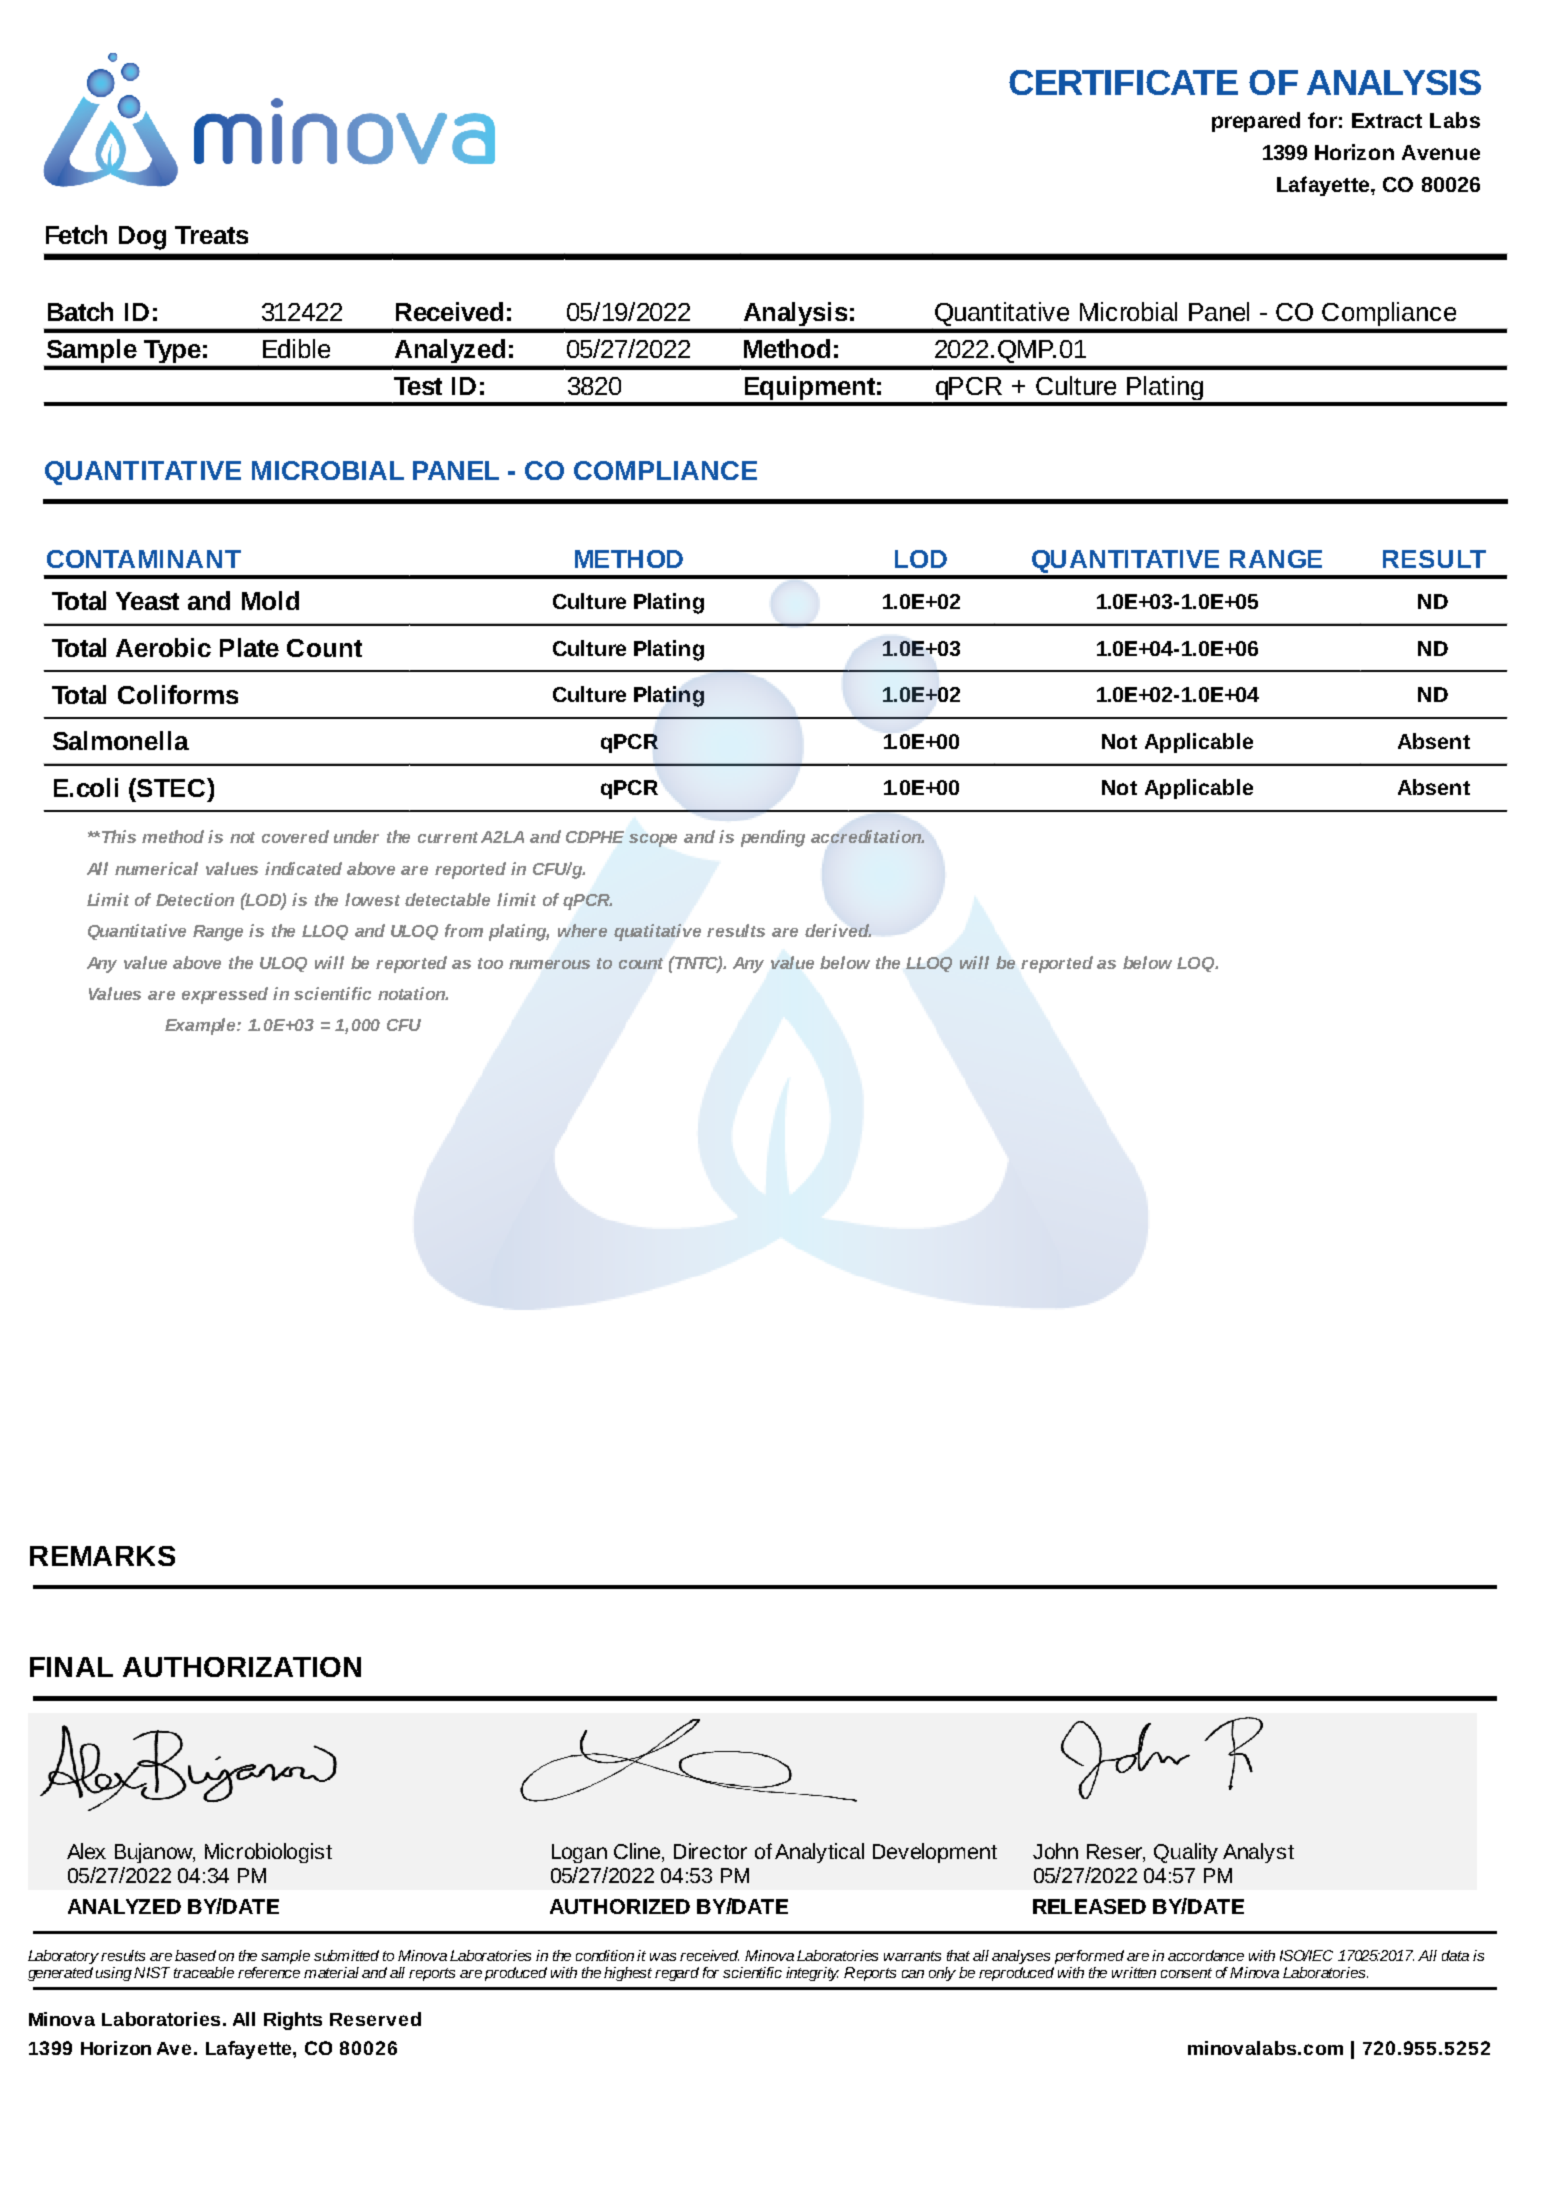 Image resolution: width=1548 pixels, height=2188 pixels. What do you see at coordinates (121, 740) in the document?
I see `Salmonella` at bounding box center [121, 740].
